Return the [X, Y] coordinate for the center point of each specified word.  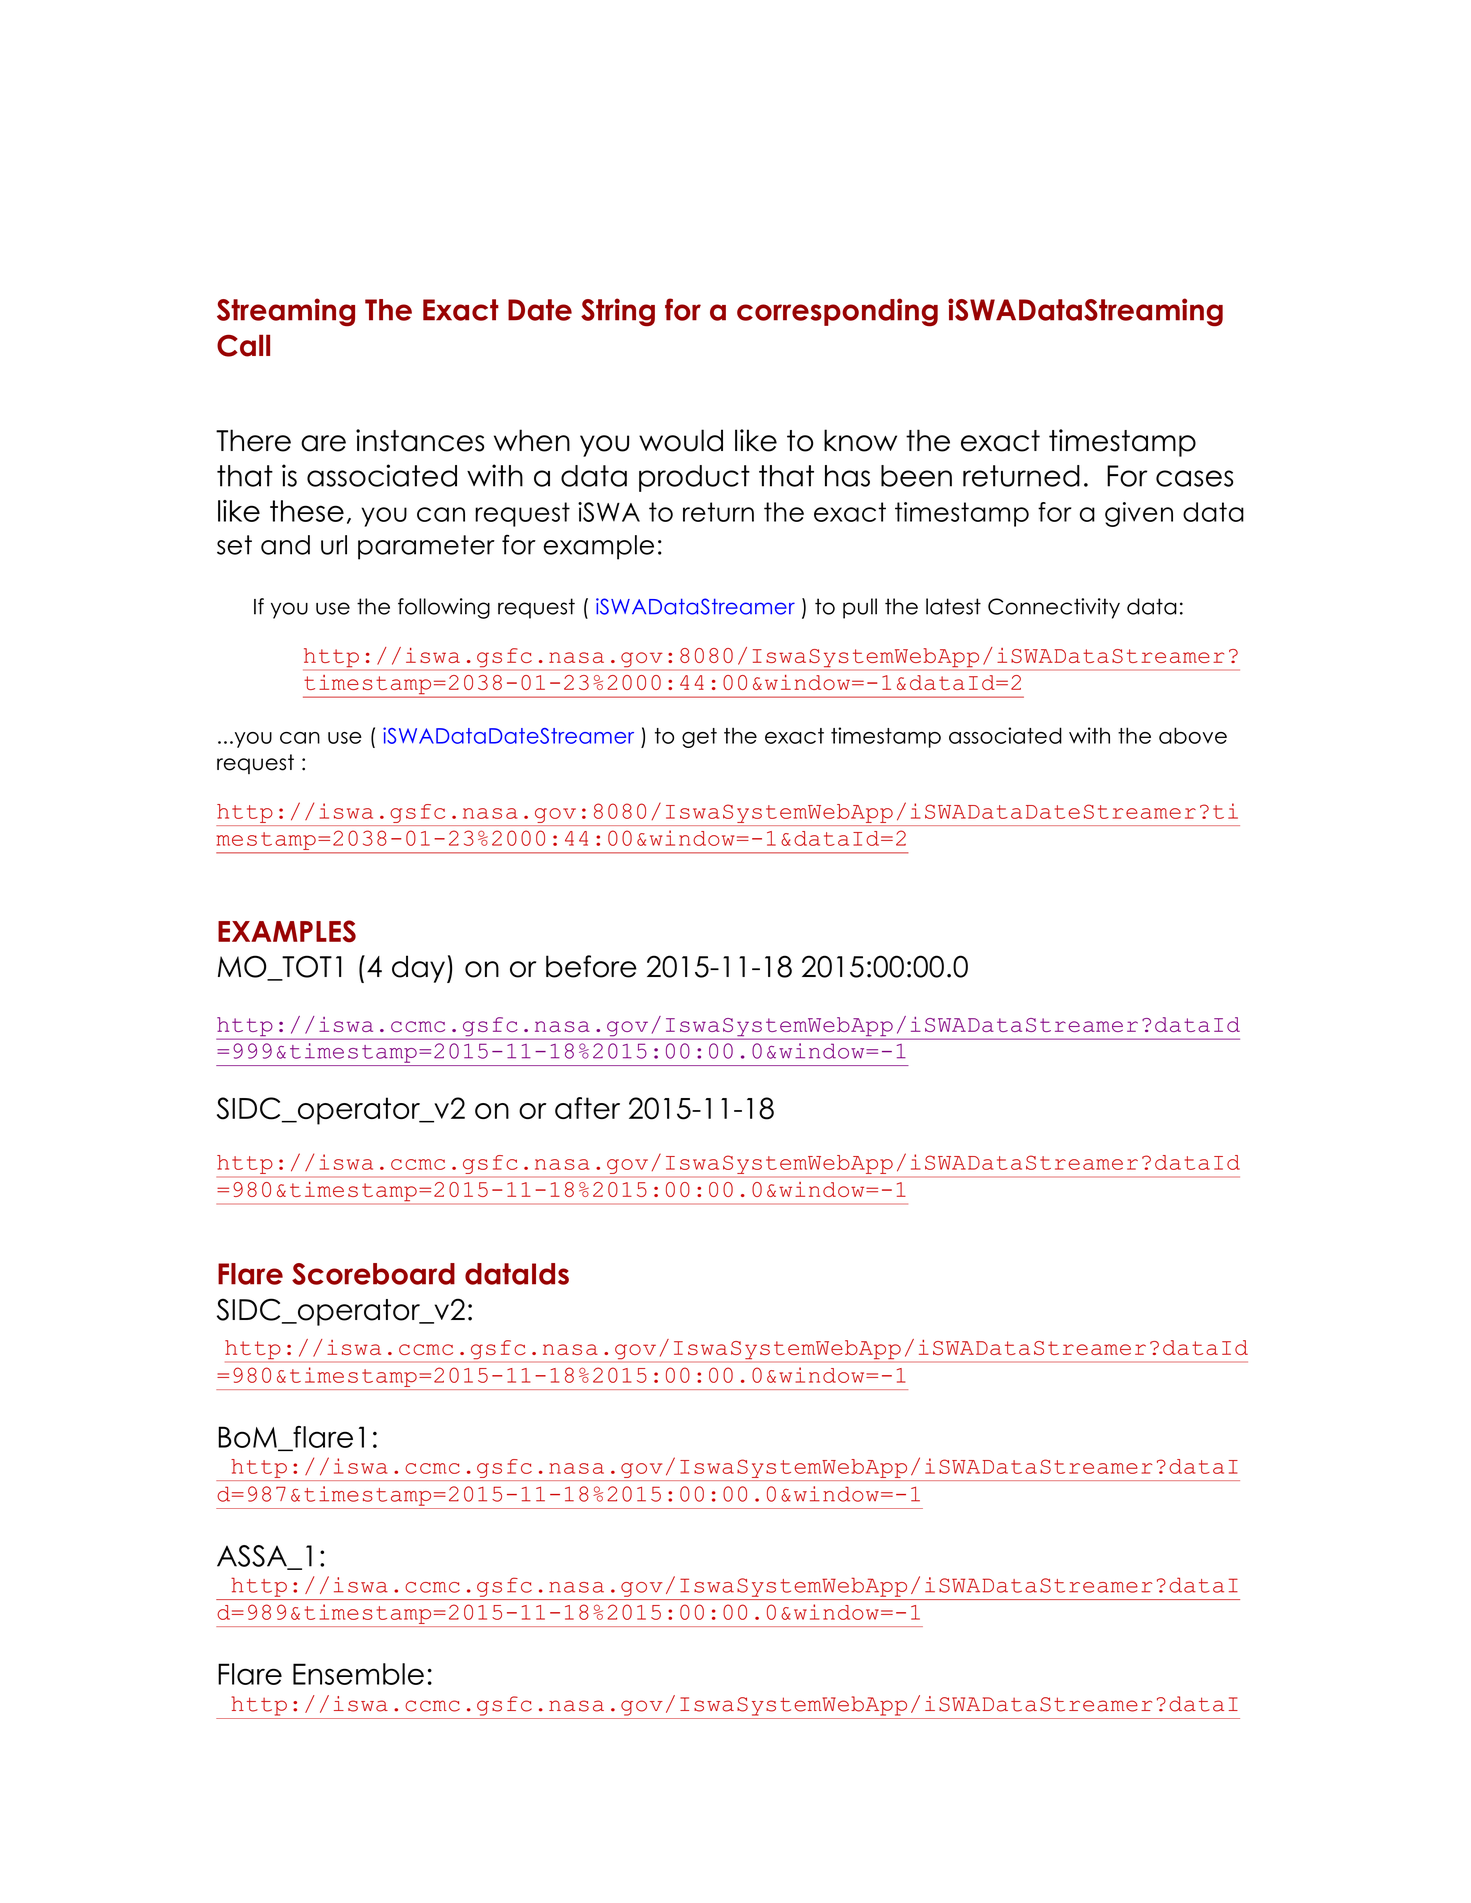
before [591, 966]
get [699, 738]
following [444, 608]
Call [243, 345]
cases [1194, 478]
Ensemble [358, 1674]
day [420, 969]
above [1193, 735]
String [618, 312]
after [587, 1108]
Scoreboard [373, 1274]
